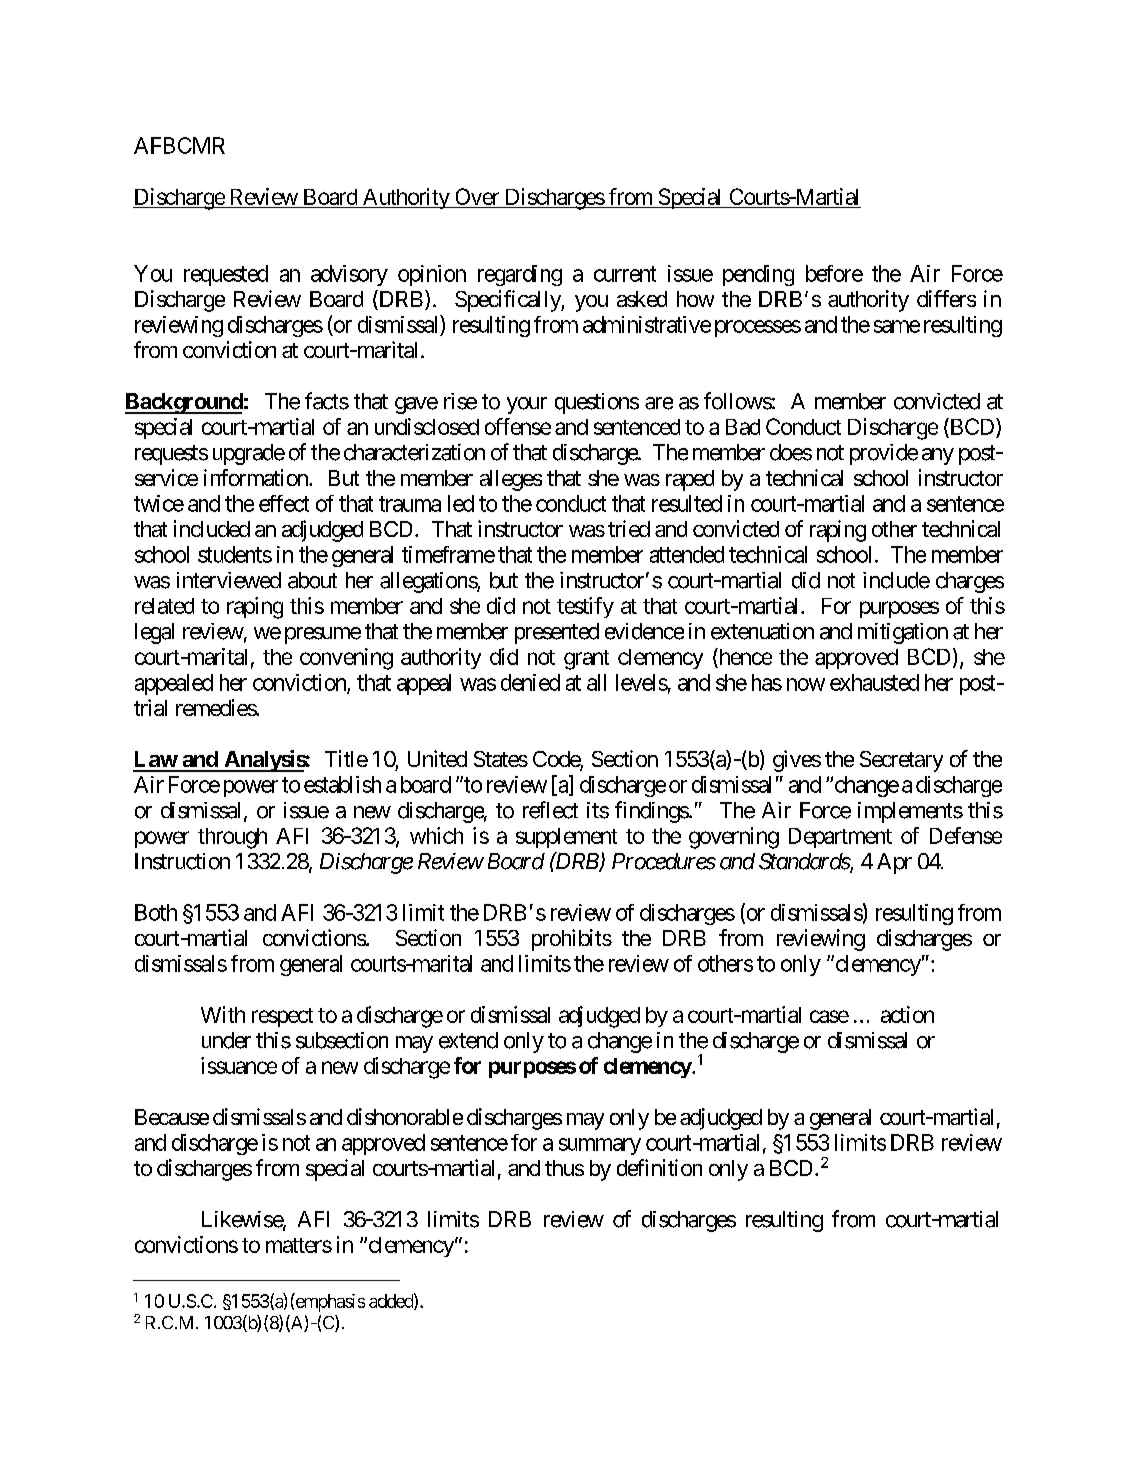 The height and width of the screenshot is (1467, 1134). Describe the element at coordinates (758, 275) in the screenshot. I see `pending` at that location.
